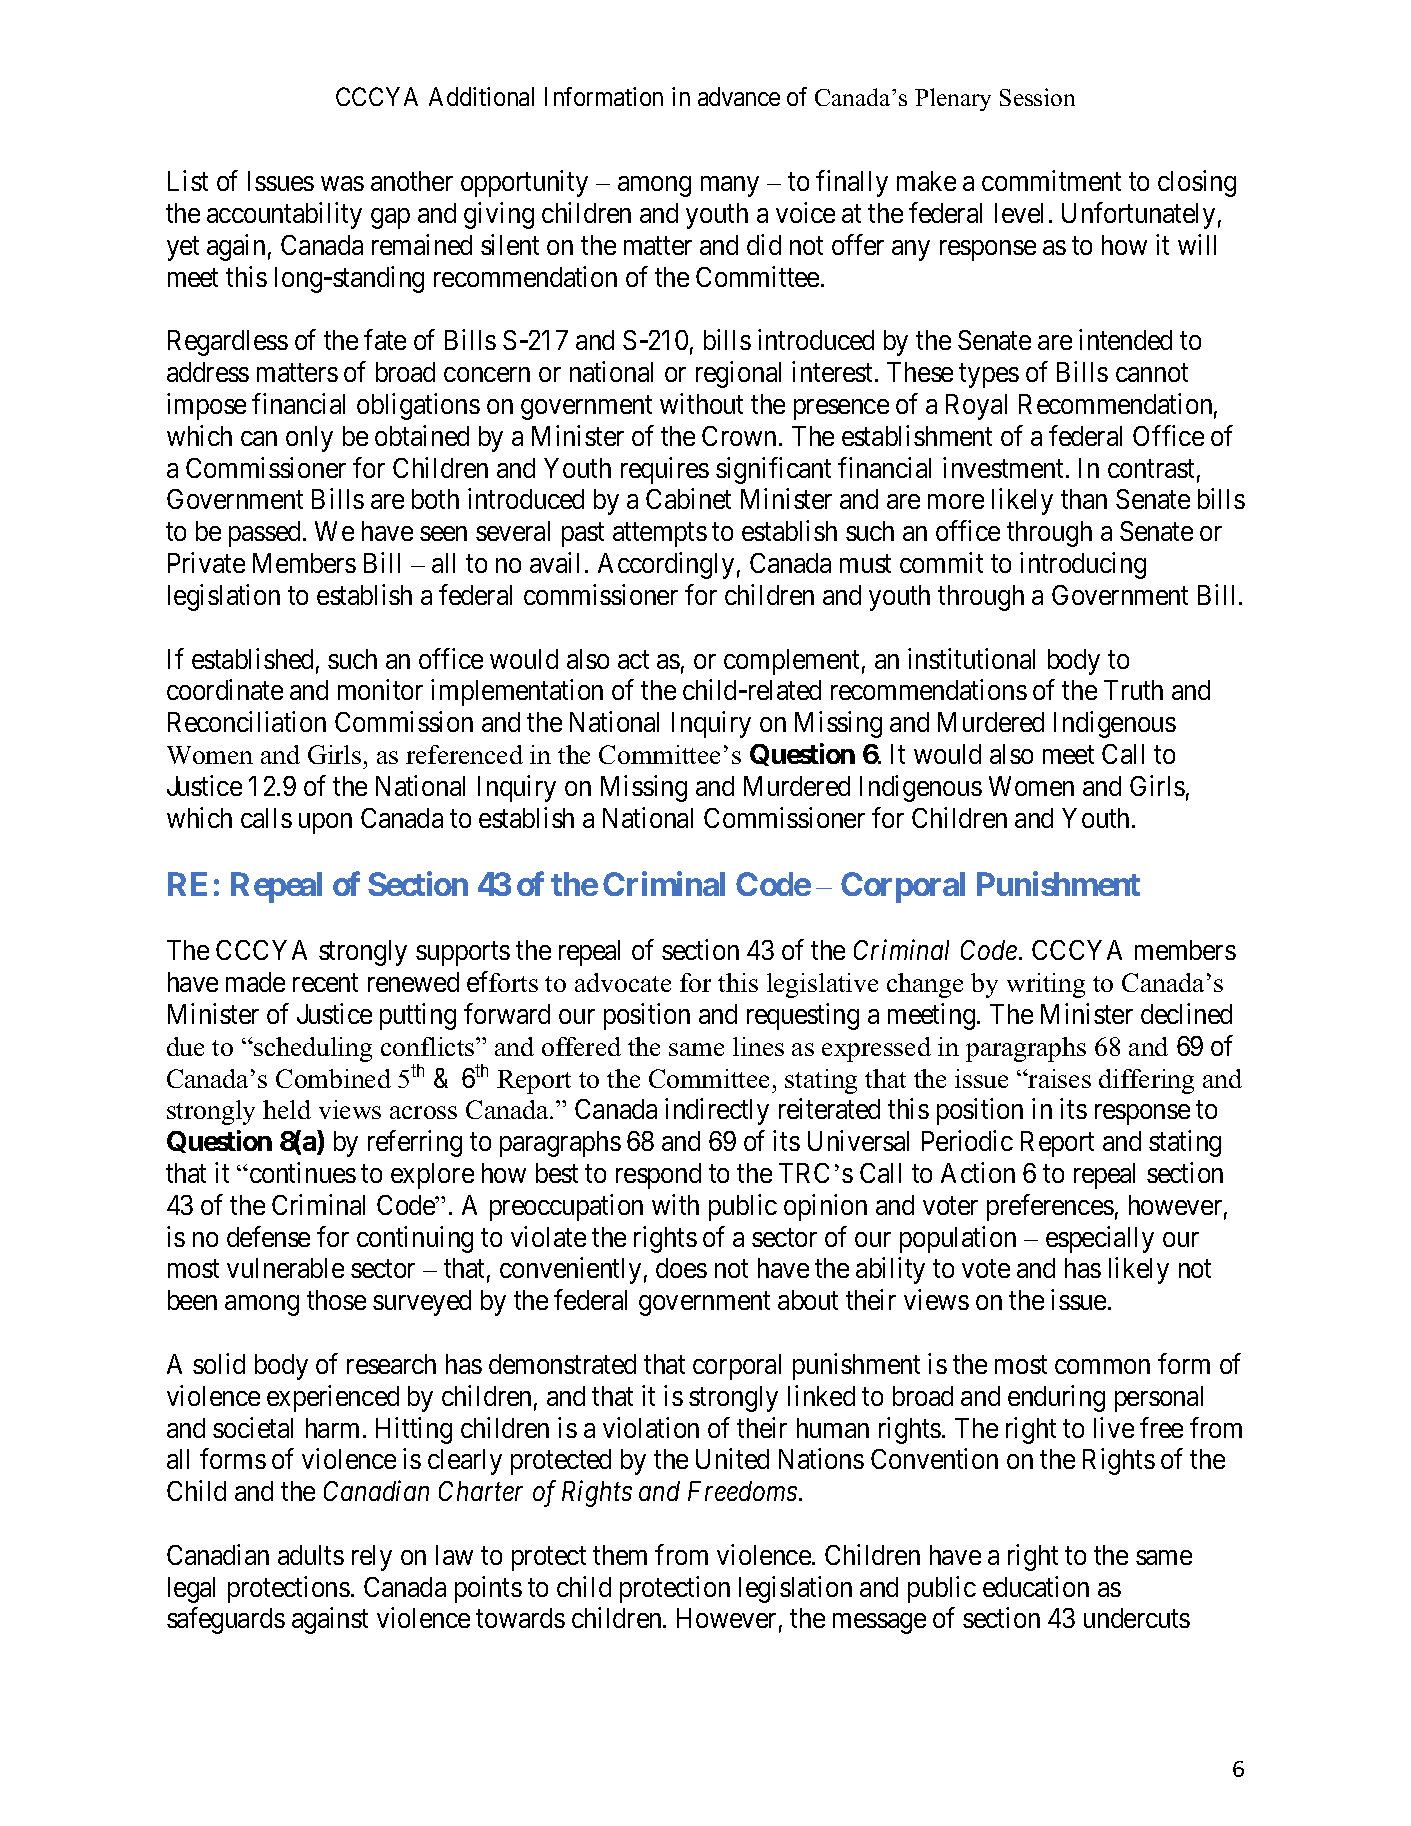 The height and width of the screenshot is (1826, 1411). Describe the element at coordinates (342, 184) in the screenshot. I see `was` at that location.
